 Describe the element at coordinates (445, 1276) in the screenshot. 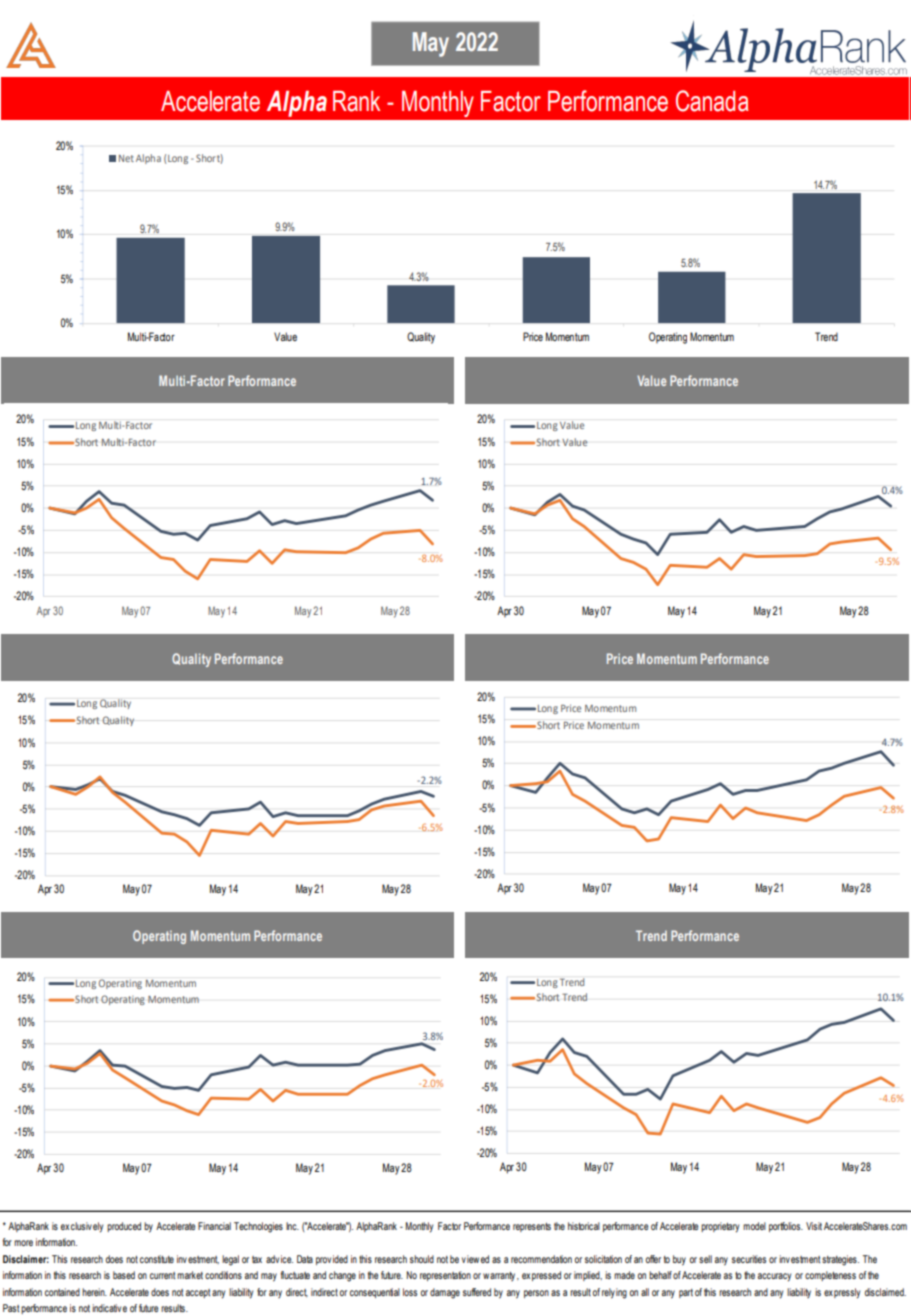

I see `representation` at that location.
